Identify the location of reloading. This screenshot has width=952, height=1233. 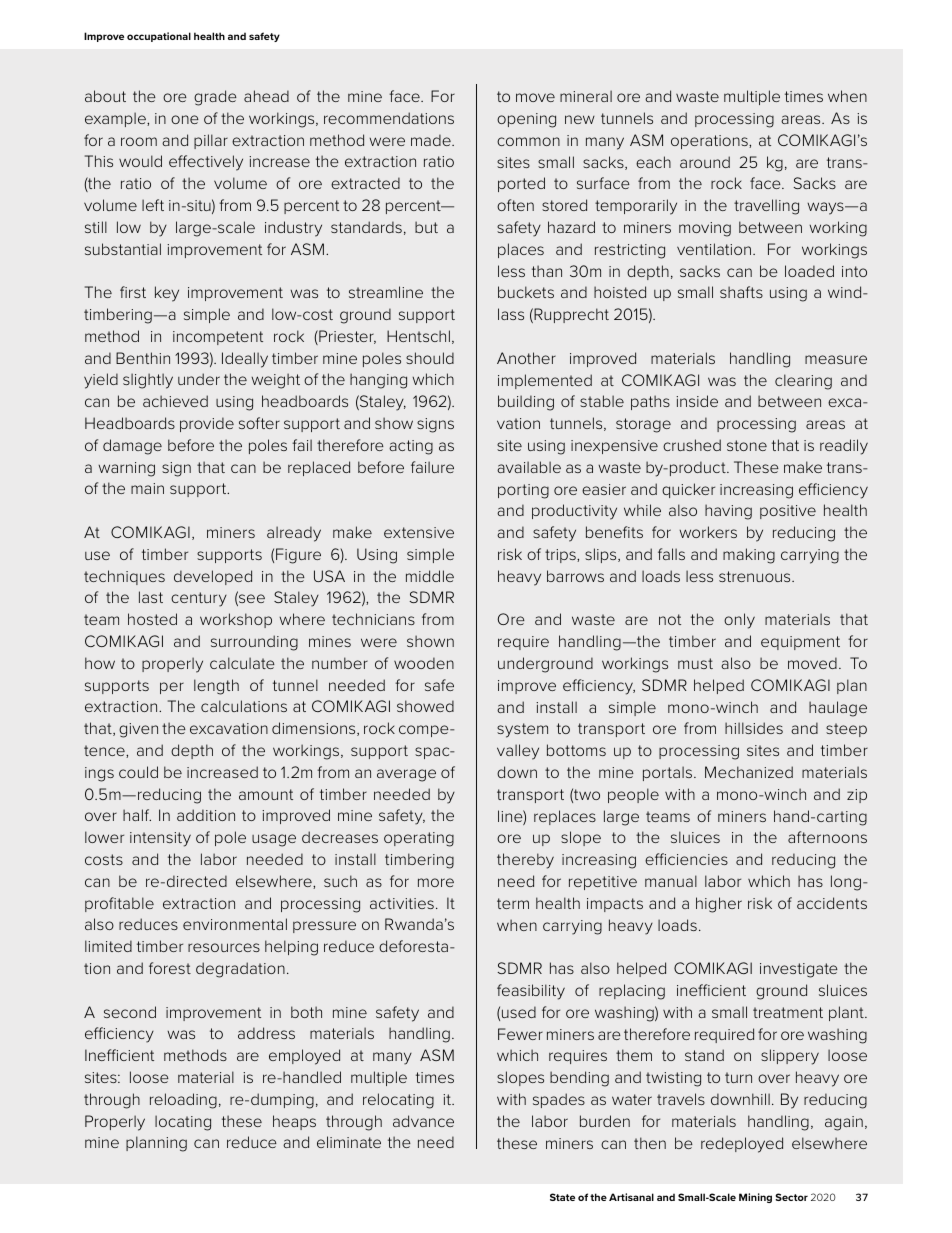
(183, 1101).
